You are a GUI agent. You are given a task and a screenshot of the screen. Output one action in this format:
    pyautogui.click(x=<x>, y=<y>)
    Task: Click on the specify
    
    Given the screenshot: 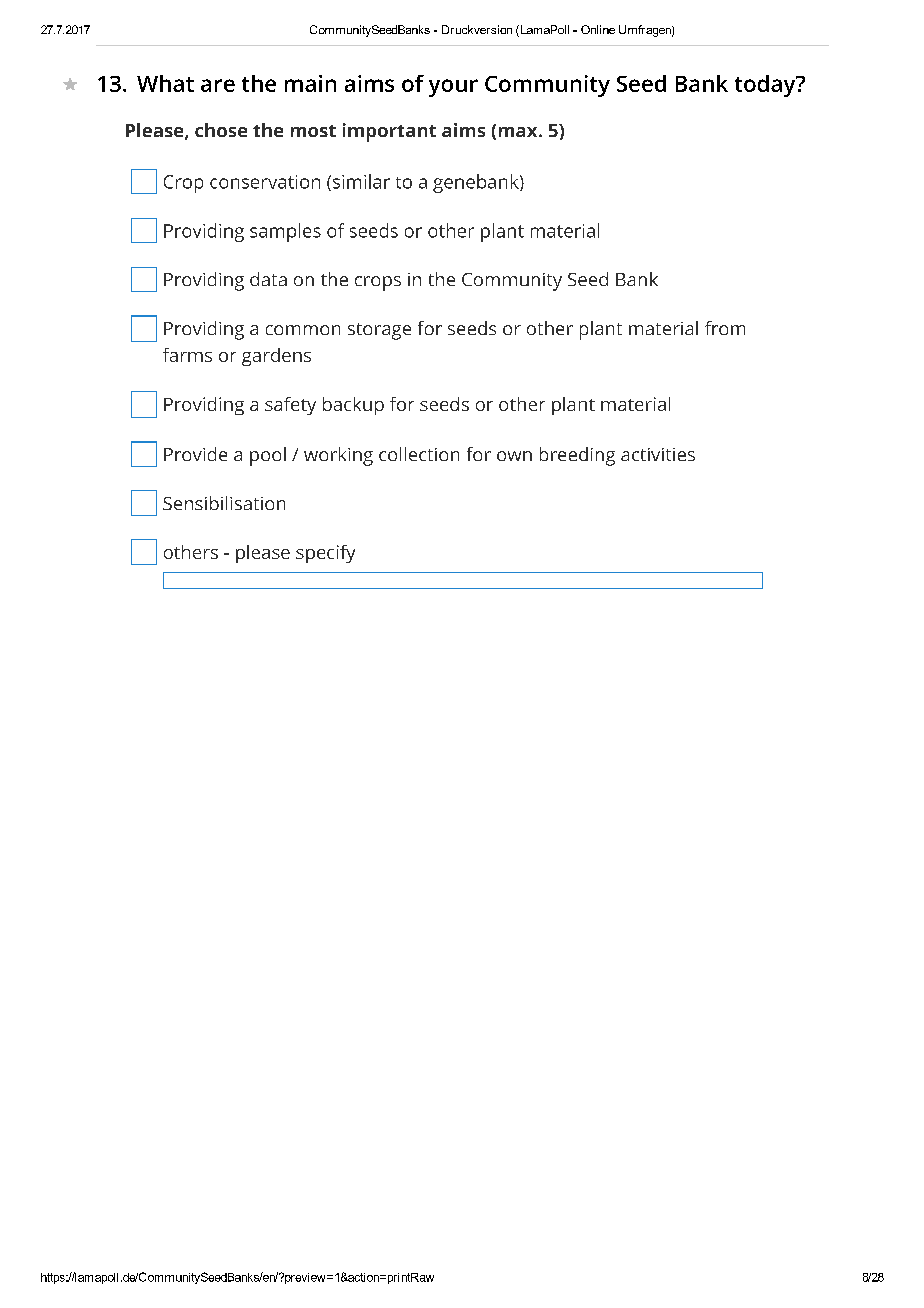 What is the action you would take?
    pyautogui.click(x=325, y=554)
